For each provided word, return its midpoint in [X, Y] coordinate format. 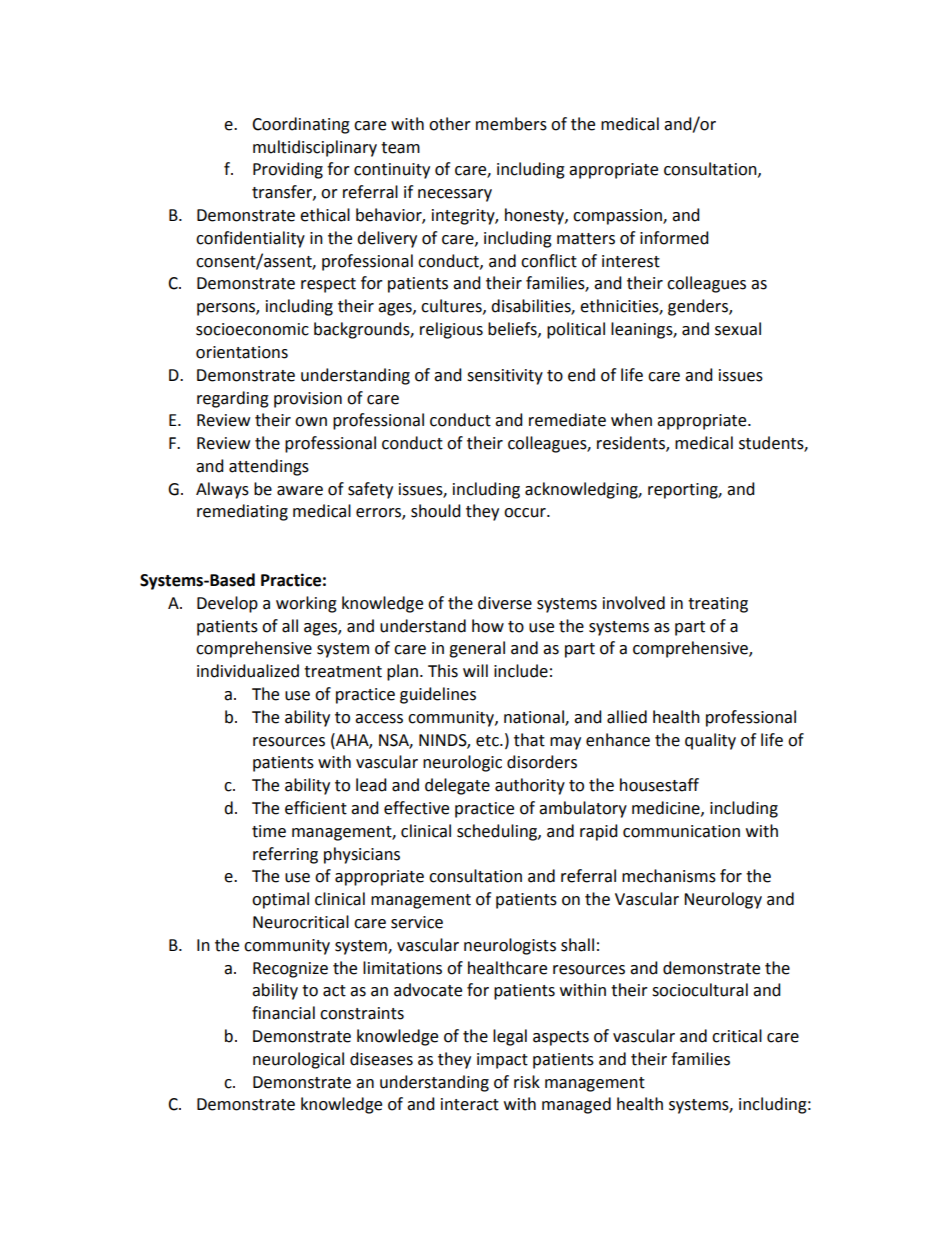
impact [502, 1061]
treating [718, 605]
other [450, 124]
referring [285, 855]
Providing [288, 170]
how [488, 626]
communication [681, 831]
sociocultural [700, 990]
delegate [457, 786]
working [306, 604]
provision [308, 400]
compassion [618, 217]
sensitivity [505, 377]
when [631, 420]
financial [283, 1013]
